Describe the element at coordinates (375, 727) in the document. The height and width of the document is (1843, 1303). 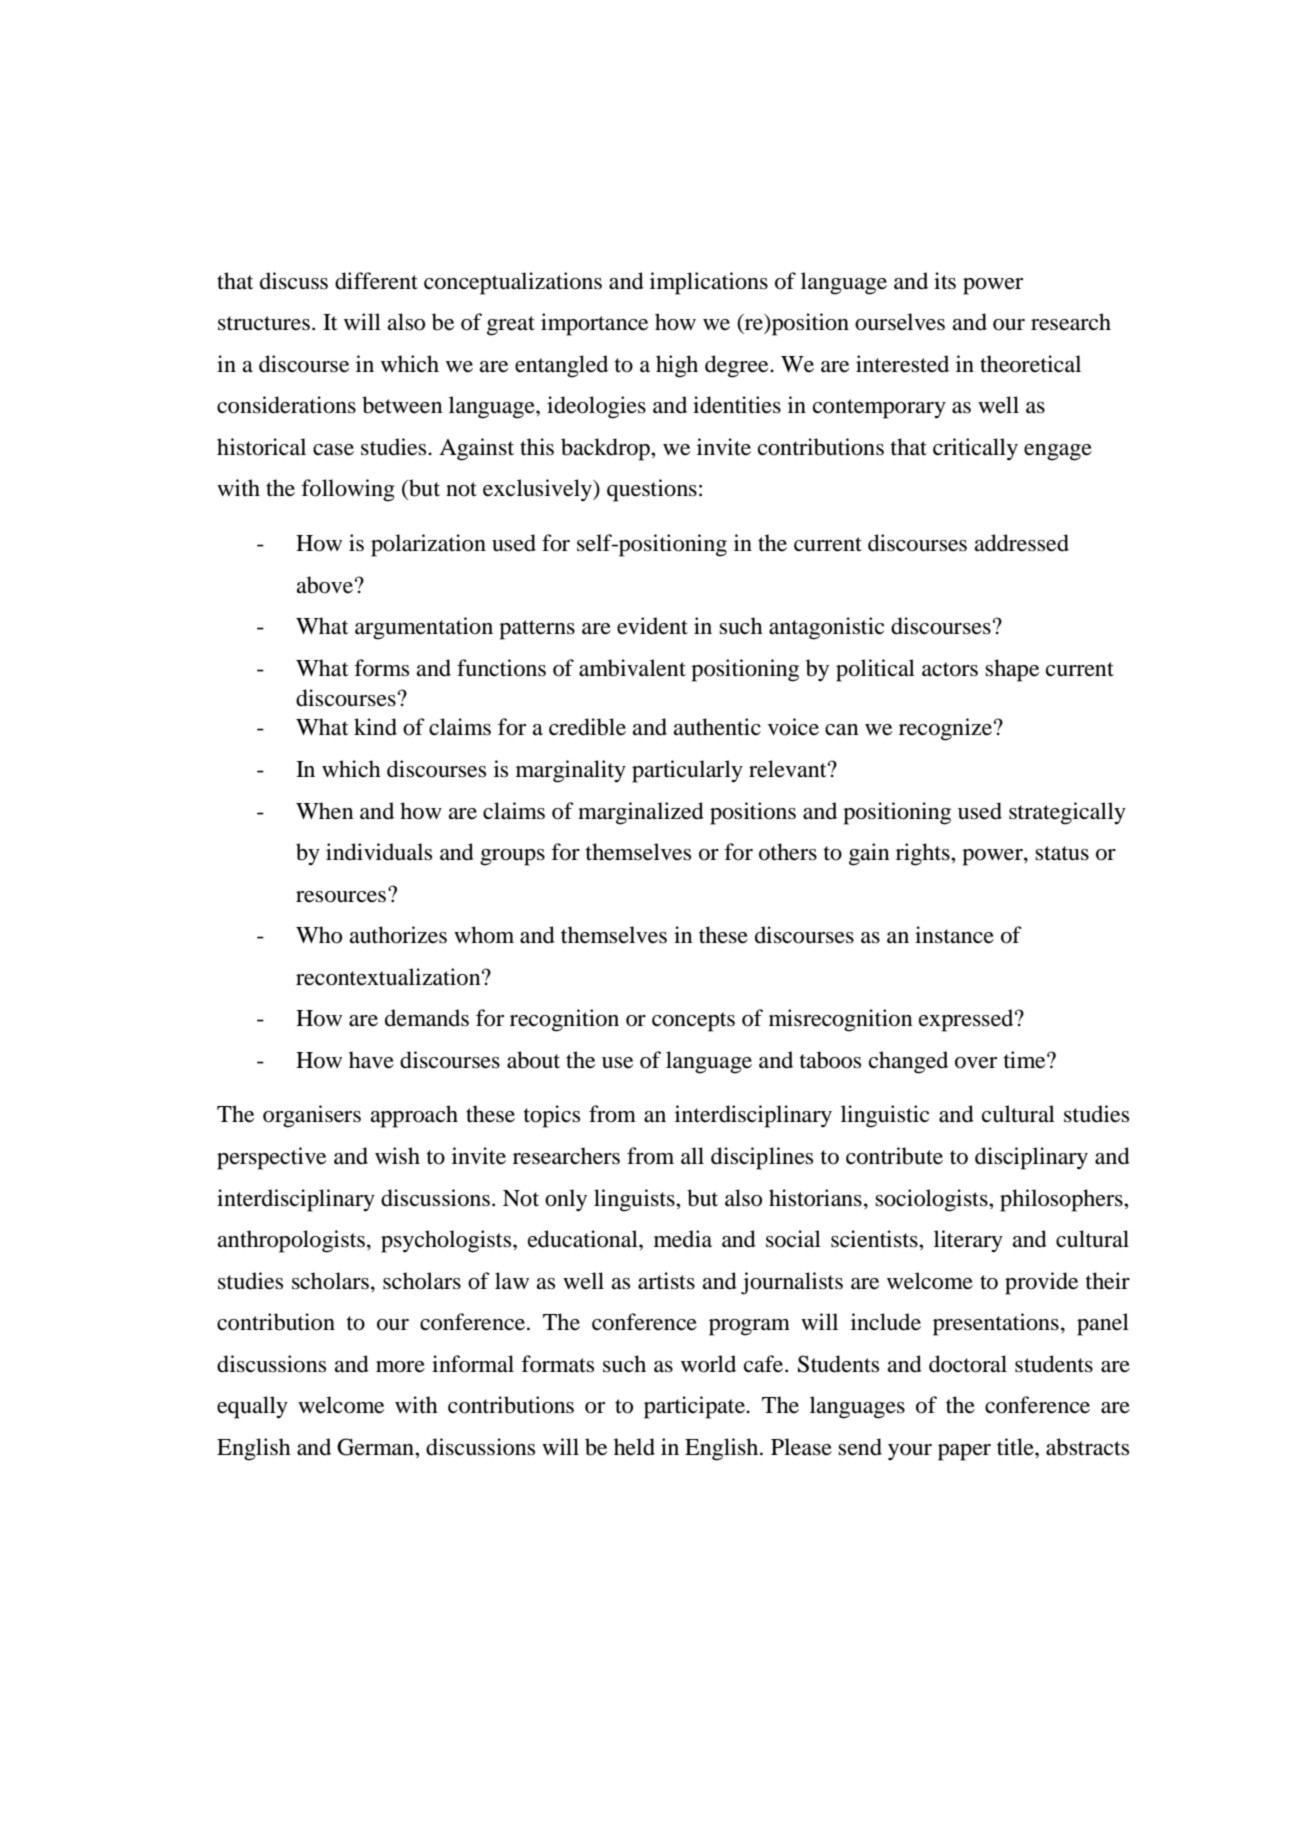
I see `kind` at that location.
